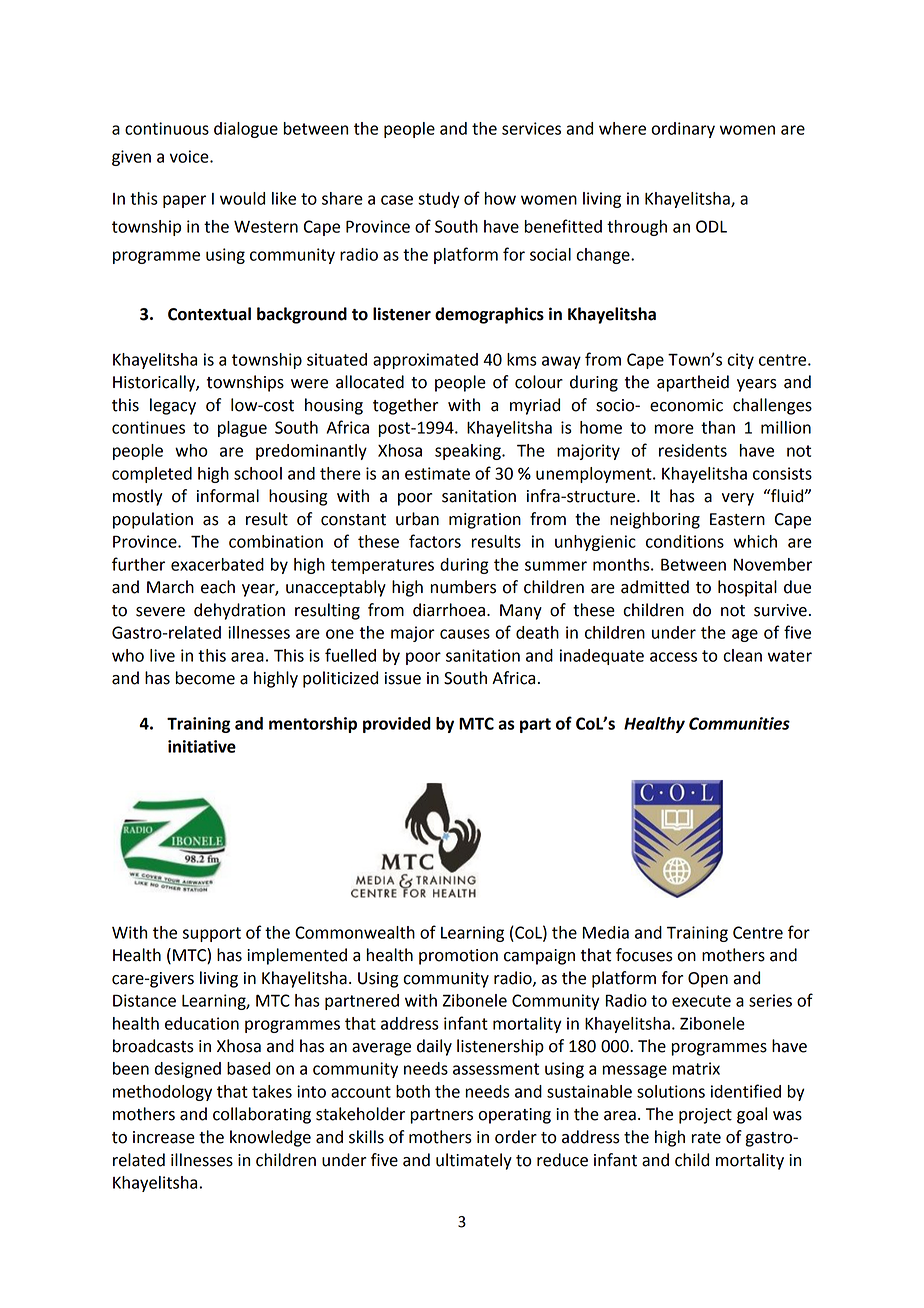  Describe the element at coordinates (164, 1137) in the screenshot. I see `increase` at that location.
